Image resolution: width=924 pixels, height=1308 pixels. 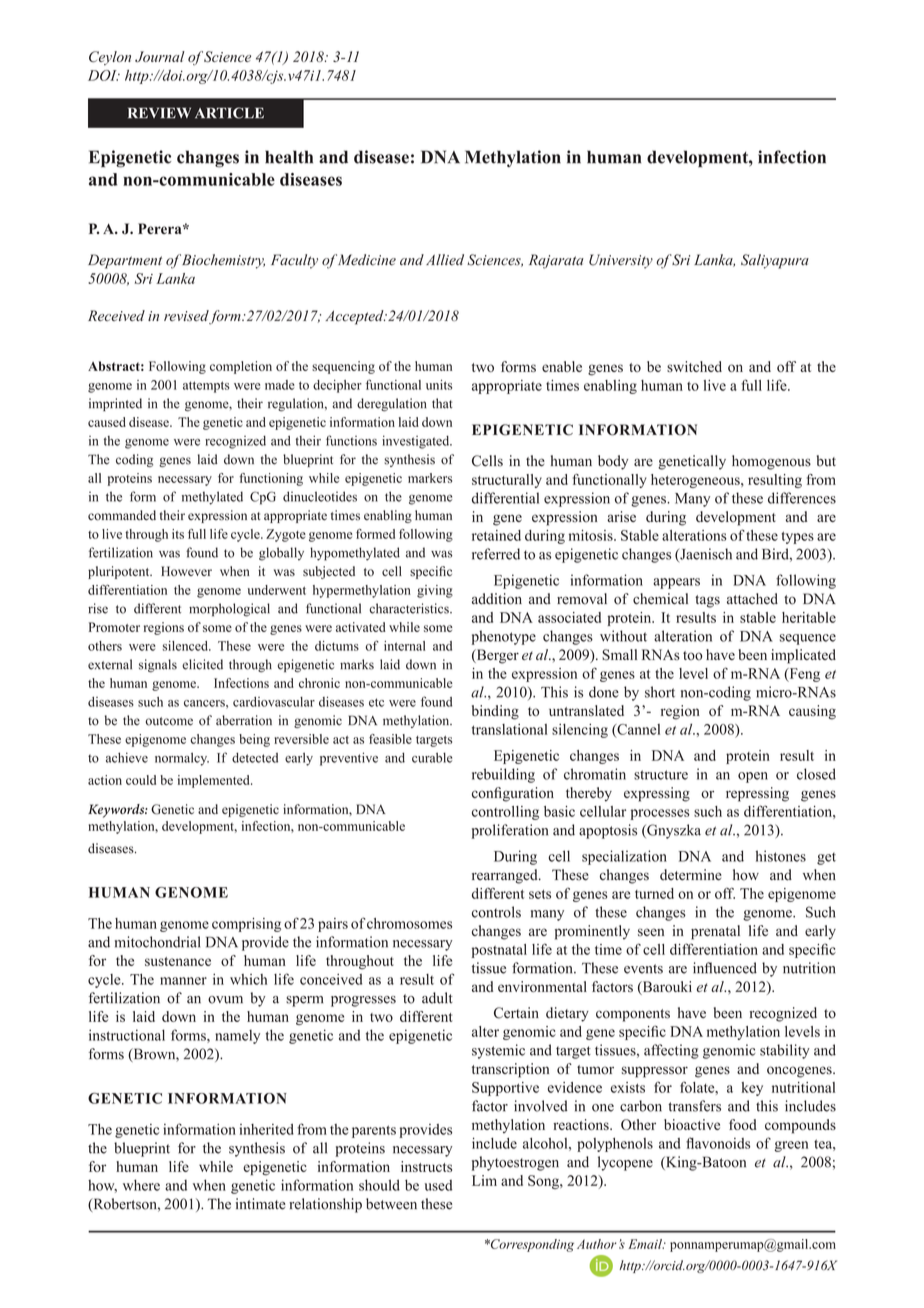 I want to click on University, so click(x=621, y=261).
